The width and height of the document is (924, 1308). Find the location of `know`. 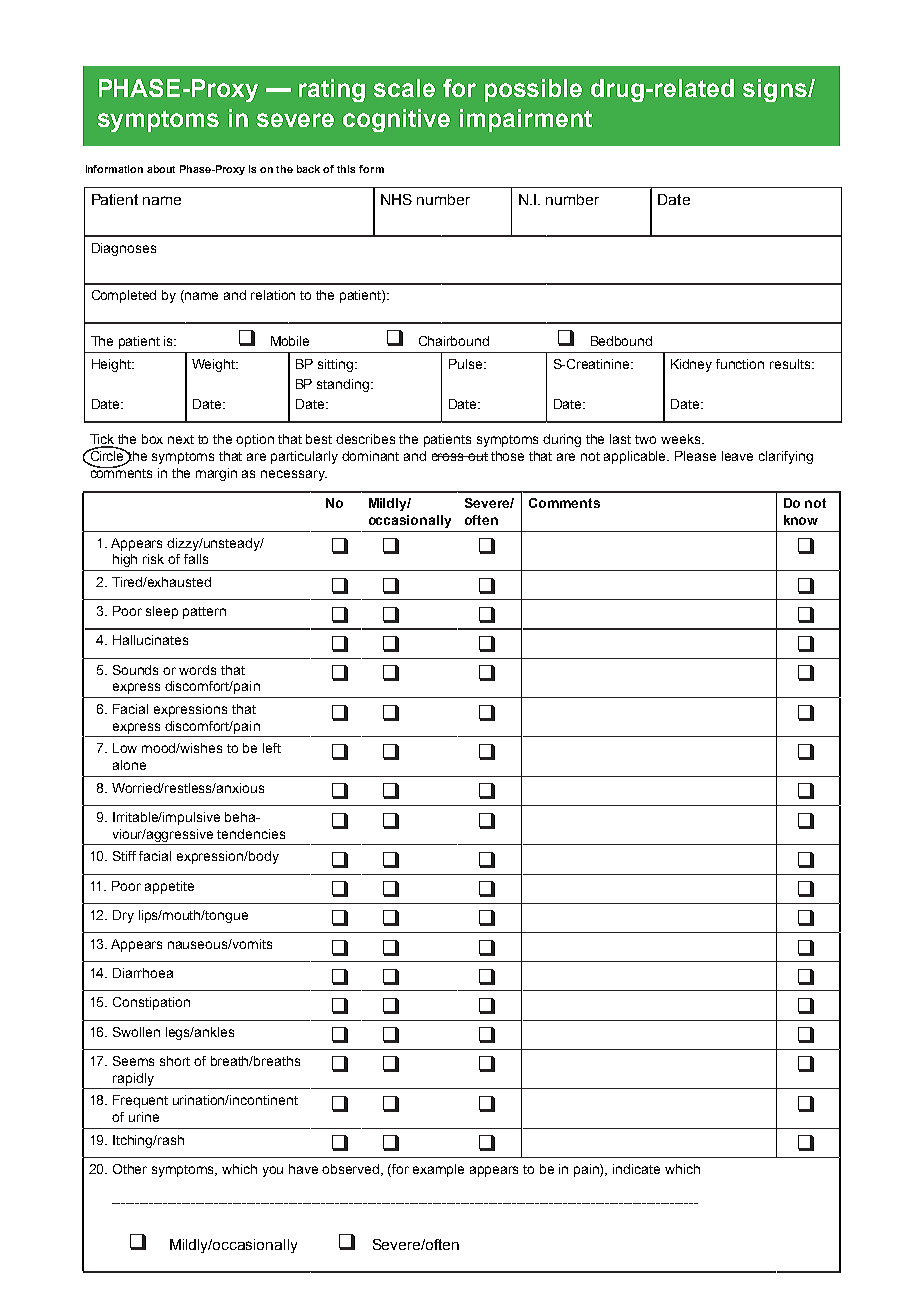

know is located at coordinates (801, 520).
